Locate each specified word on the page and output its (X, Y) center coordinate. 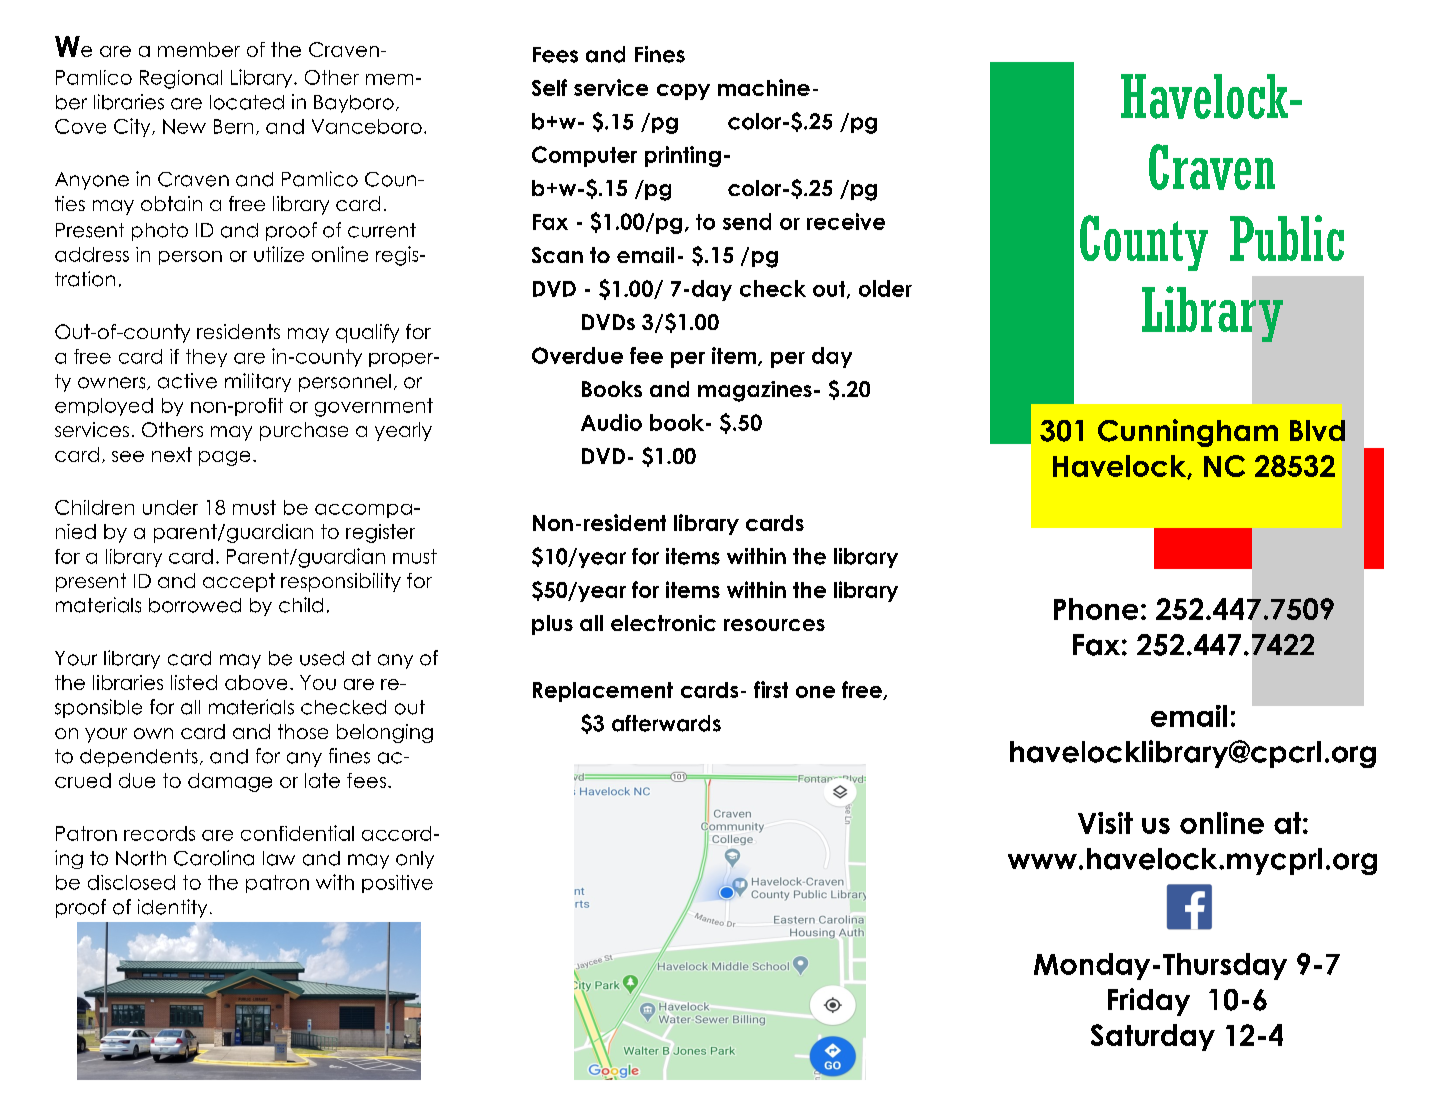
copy (683, 92)
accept (239, 582)
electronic (663, 623)
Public (1287, 238)
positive (397, 884)
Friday (1149, 1002)
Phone (1096, 609)
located (247, 102)
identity (172, 908)
